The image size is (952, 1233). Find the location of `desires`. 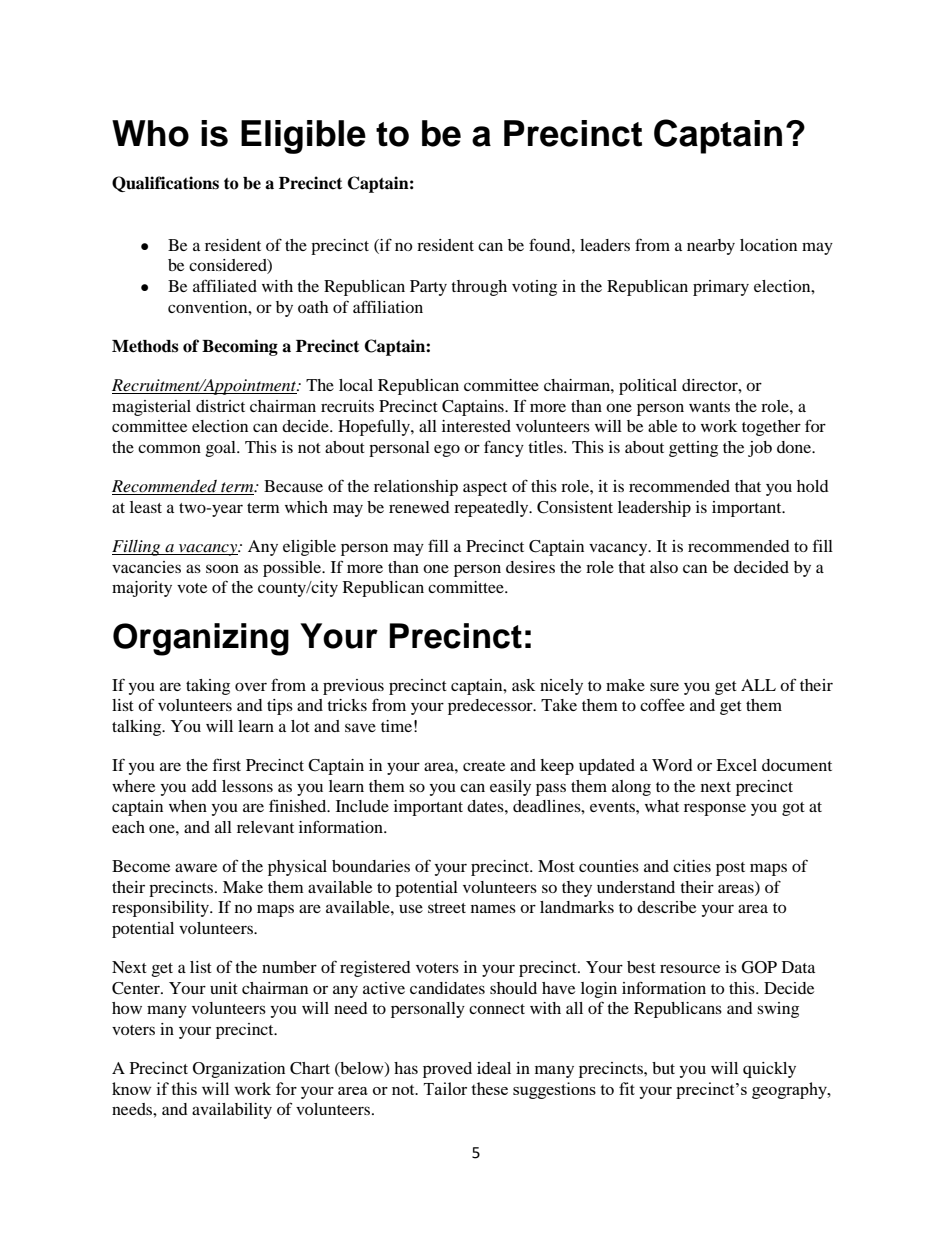

desires is located at coordinates (530, 567).
